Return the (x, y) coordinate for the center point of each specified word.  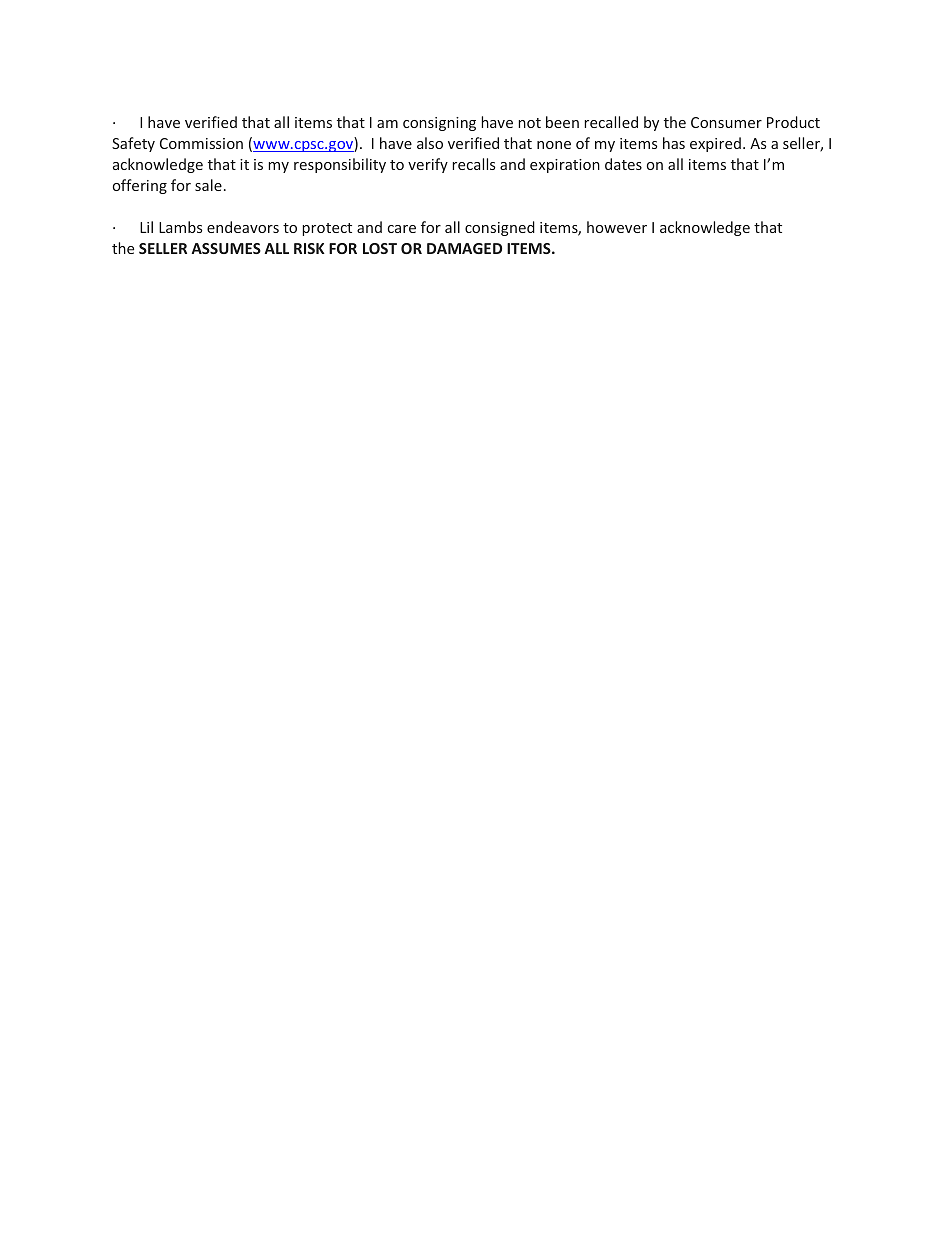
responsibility (340, 165)
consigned (500, 228)
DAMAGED (464, 248)
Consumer (726, 122)
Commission (201, 143)
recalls (473, 164)
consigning (439, 124)
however (617, 227)
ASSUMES (226, 248)
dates (623, 164)
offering (140, 186)
